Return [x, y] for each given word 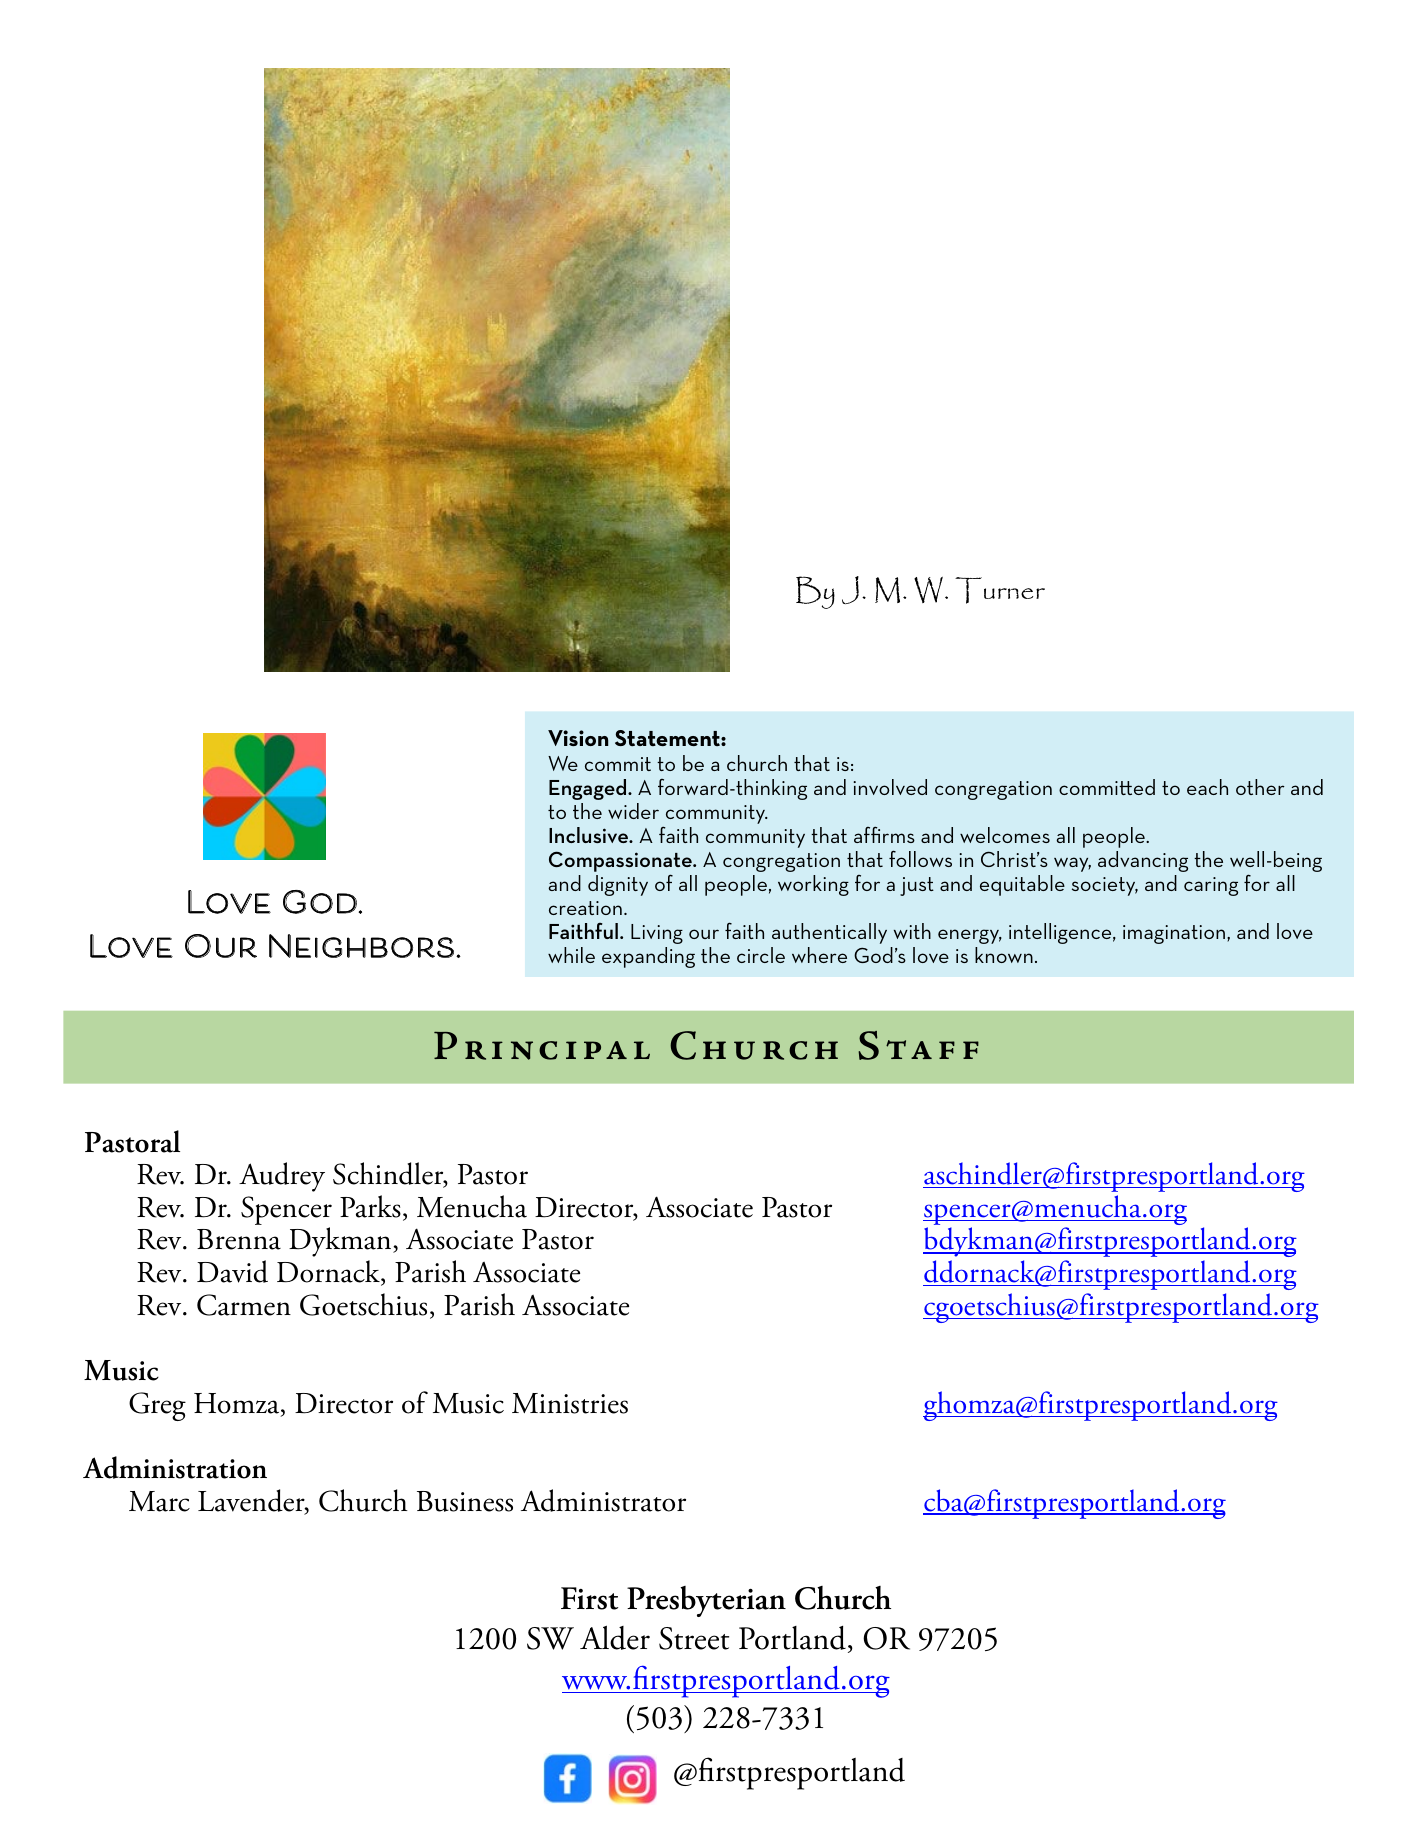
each [1207, 787]
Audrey [282, 1177]
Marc [159, 1501]
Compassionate [621, 863]
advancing [1143, 861]
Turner [1000, 590]
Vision [578, 738]
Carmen [244, 1305]
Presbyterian [706, 1601]
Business [465, 1501]
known [1004, 955]
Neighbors [361, 946]
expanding [648, 957]
